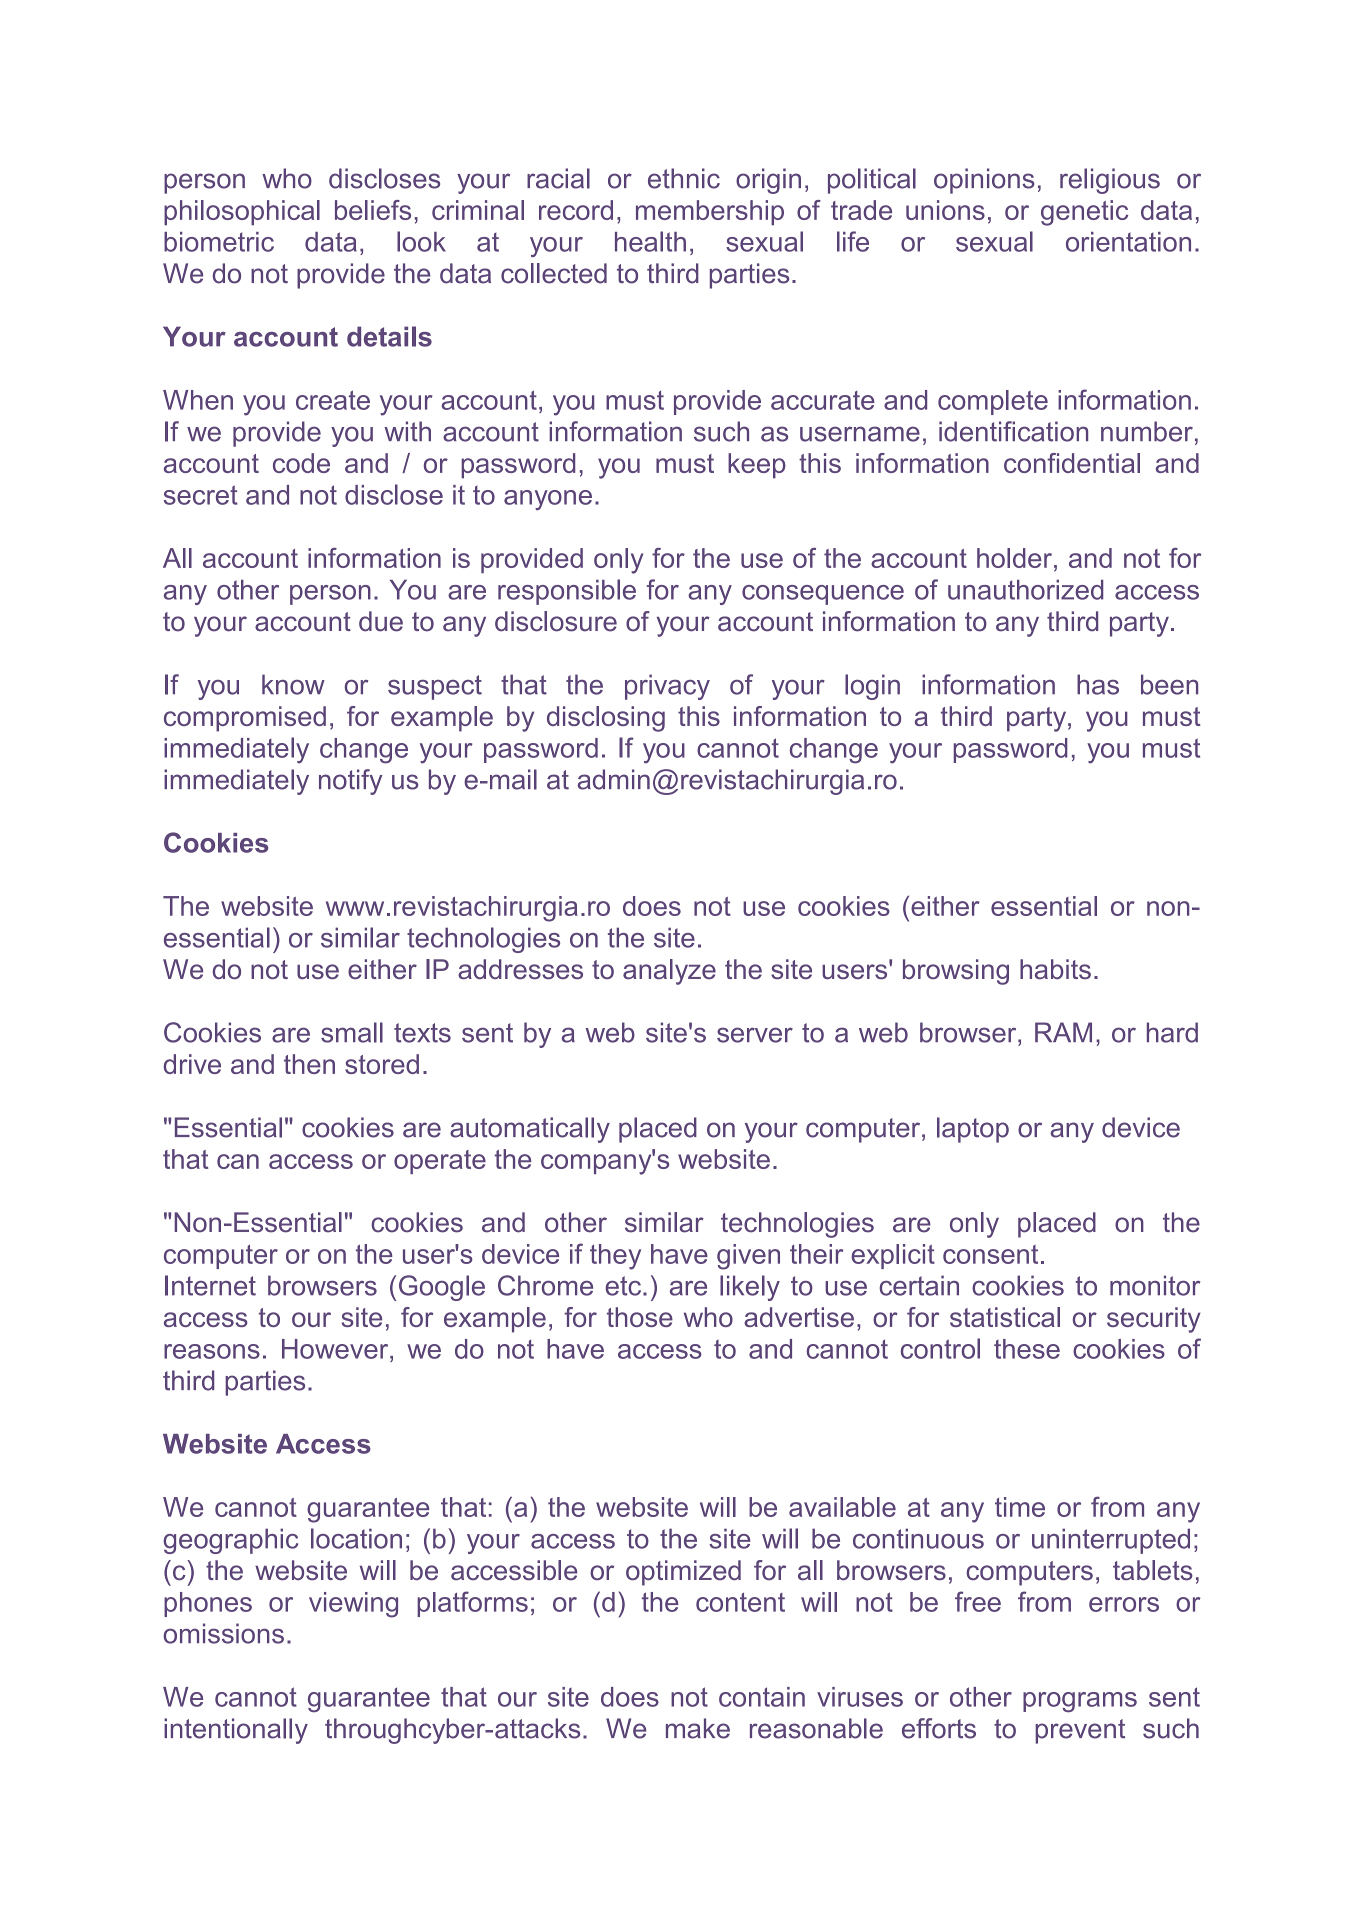  I want to click on those, so click(640, 1317).
